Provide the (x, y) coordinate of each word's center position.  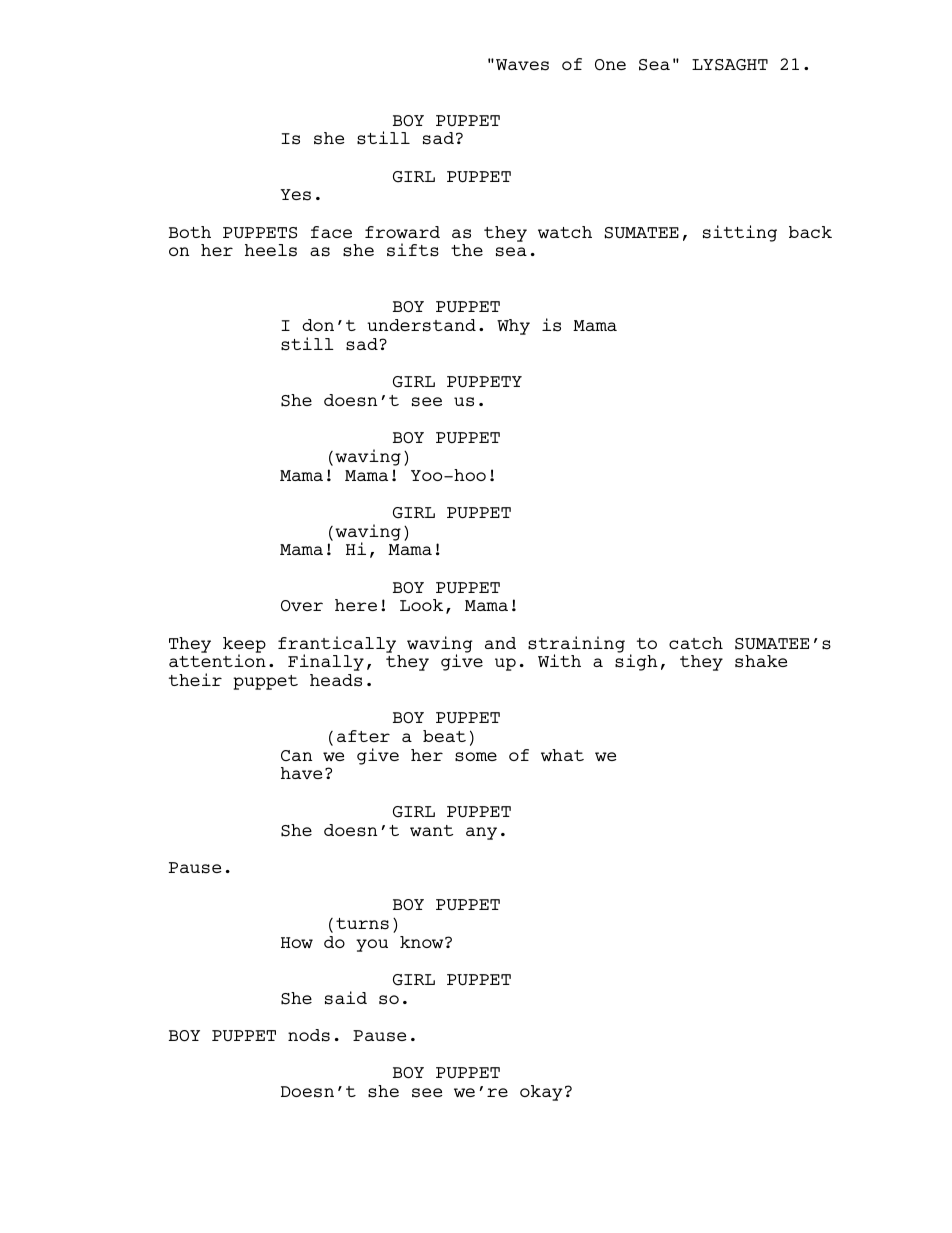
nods (309, 1035)
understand (421, 325)
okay (541, 1093)
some (476, 757)
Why (513, 327)
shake (761, 661)
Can (296, 755)
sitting (740, 233)
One (610, 64)
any (481, 833)
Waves (522, 65)
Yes (295, 195)
